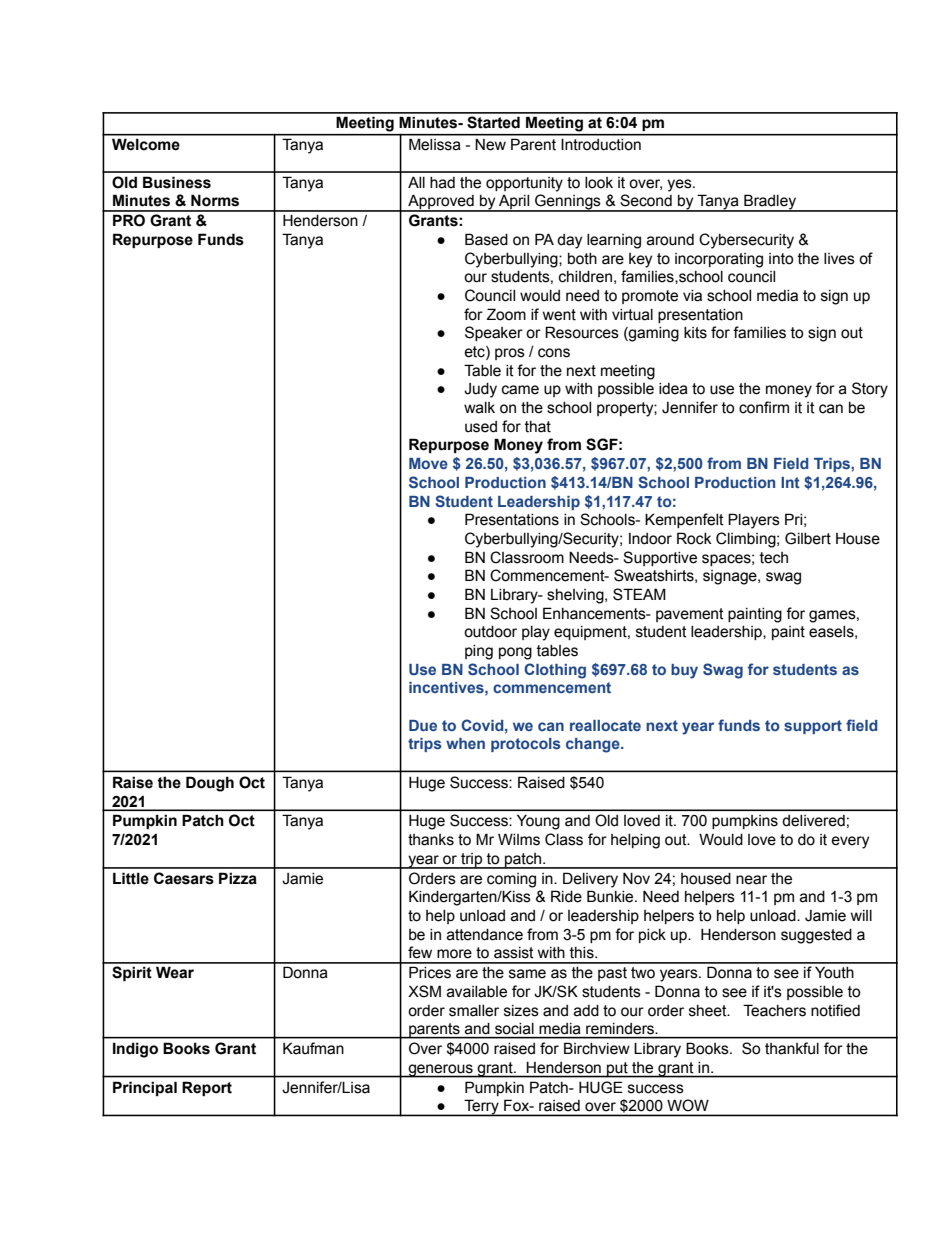 The height and width of the screenshot is (1233, 952). I want to click on confirm, so click(764, 407).
